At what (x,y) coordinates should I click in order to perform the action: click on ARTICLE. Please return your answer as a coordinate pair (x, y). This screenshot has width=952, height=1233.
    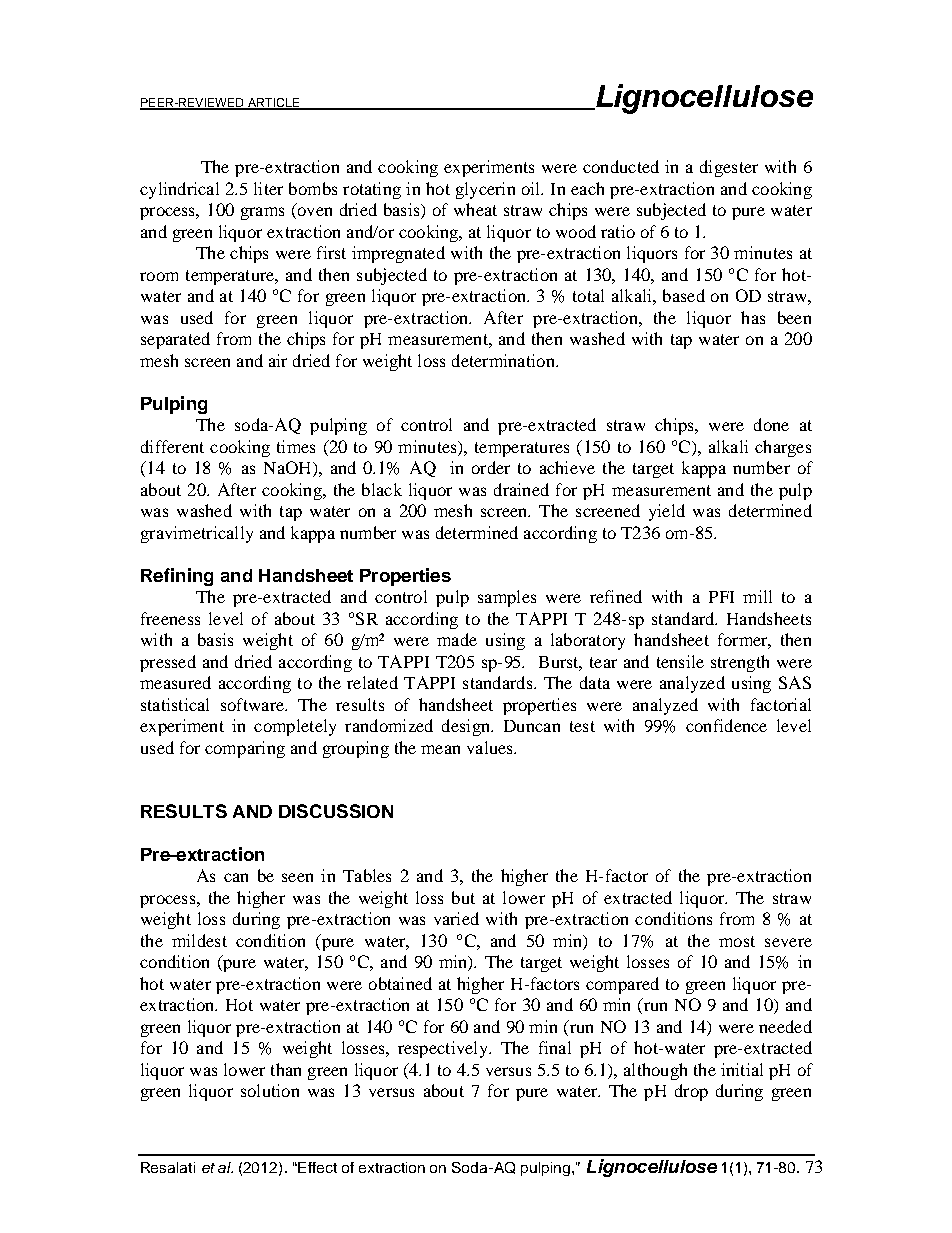
    Looking at the image, I should click on (273, 103).
